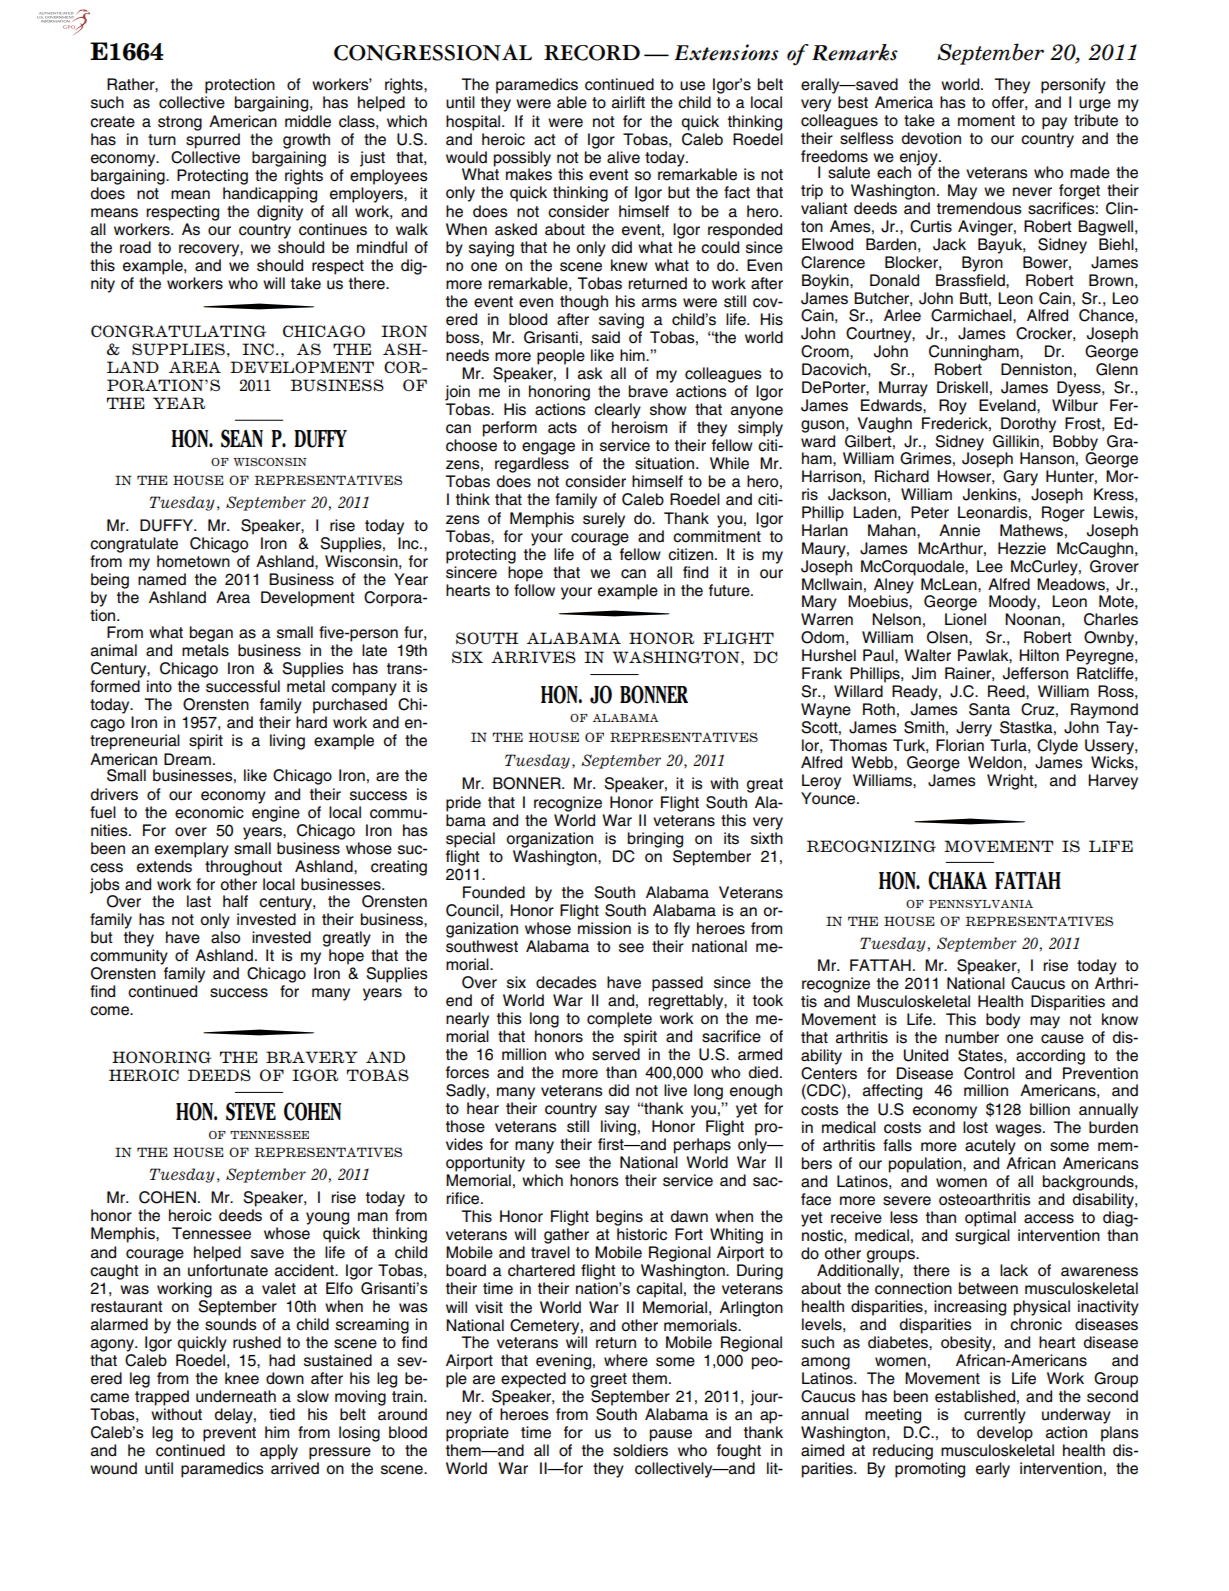 This screenshot has height=1591, width=1229. What do you see at coordinates (180, 123) in the screenshot?
I see `strong` at bounding box center [180, 123].
